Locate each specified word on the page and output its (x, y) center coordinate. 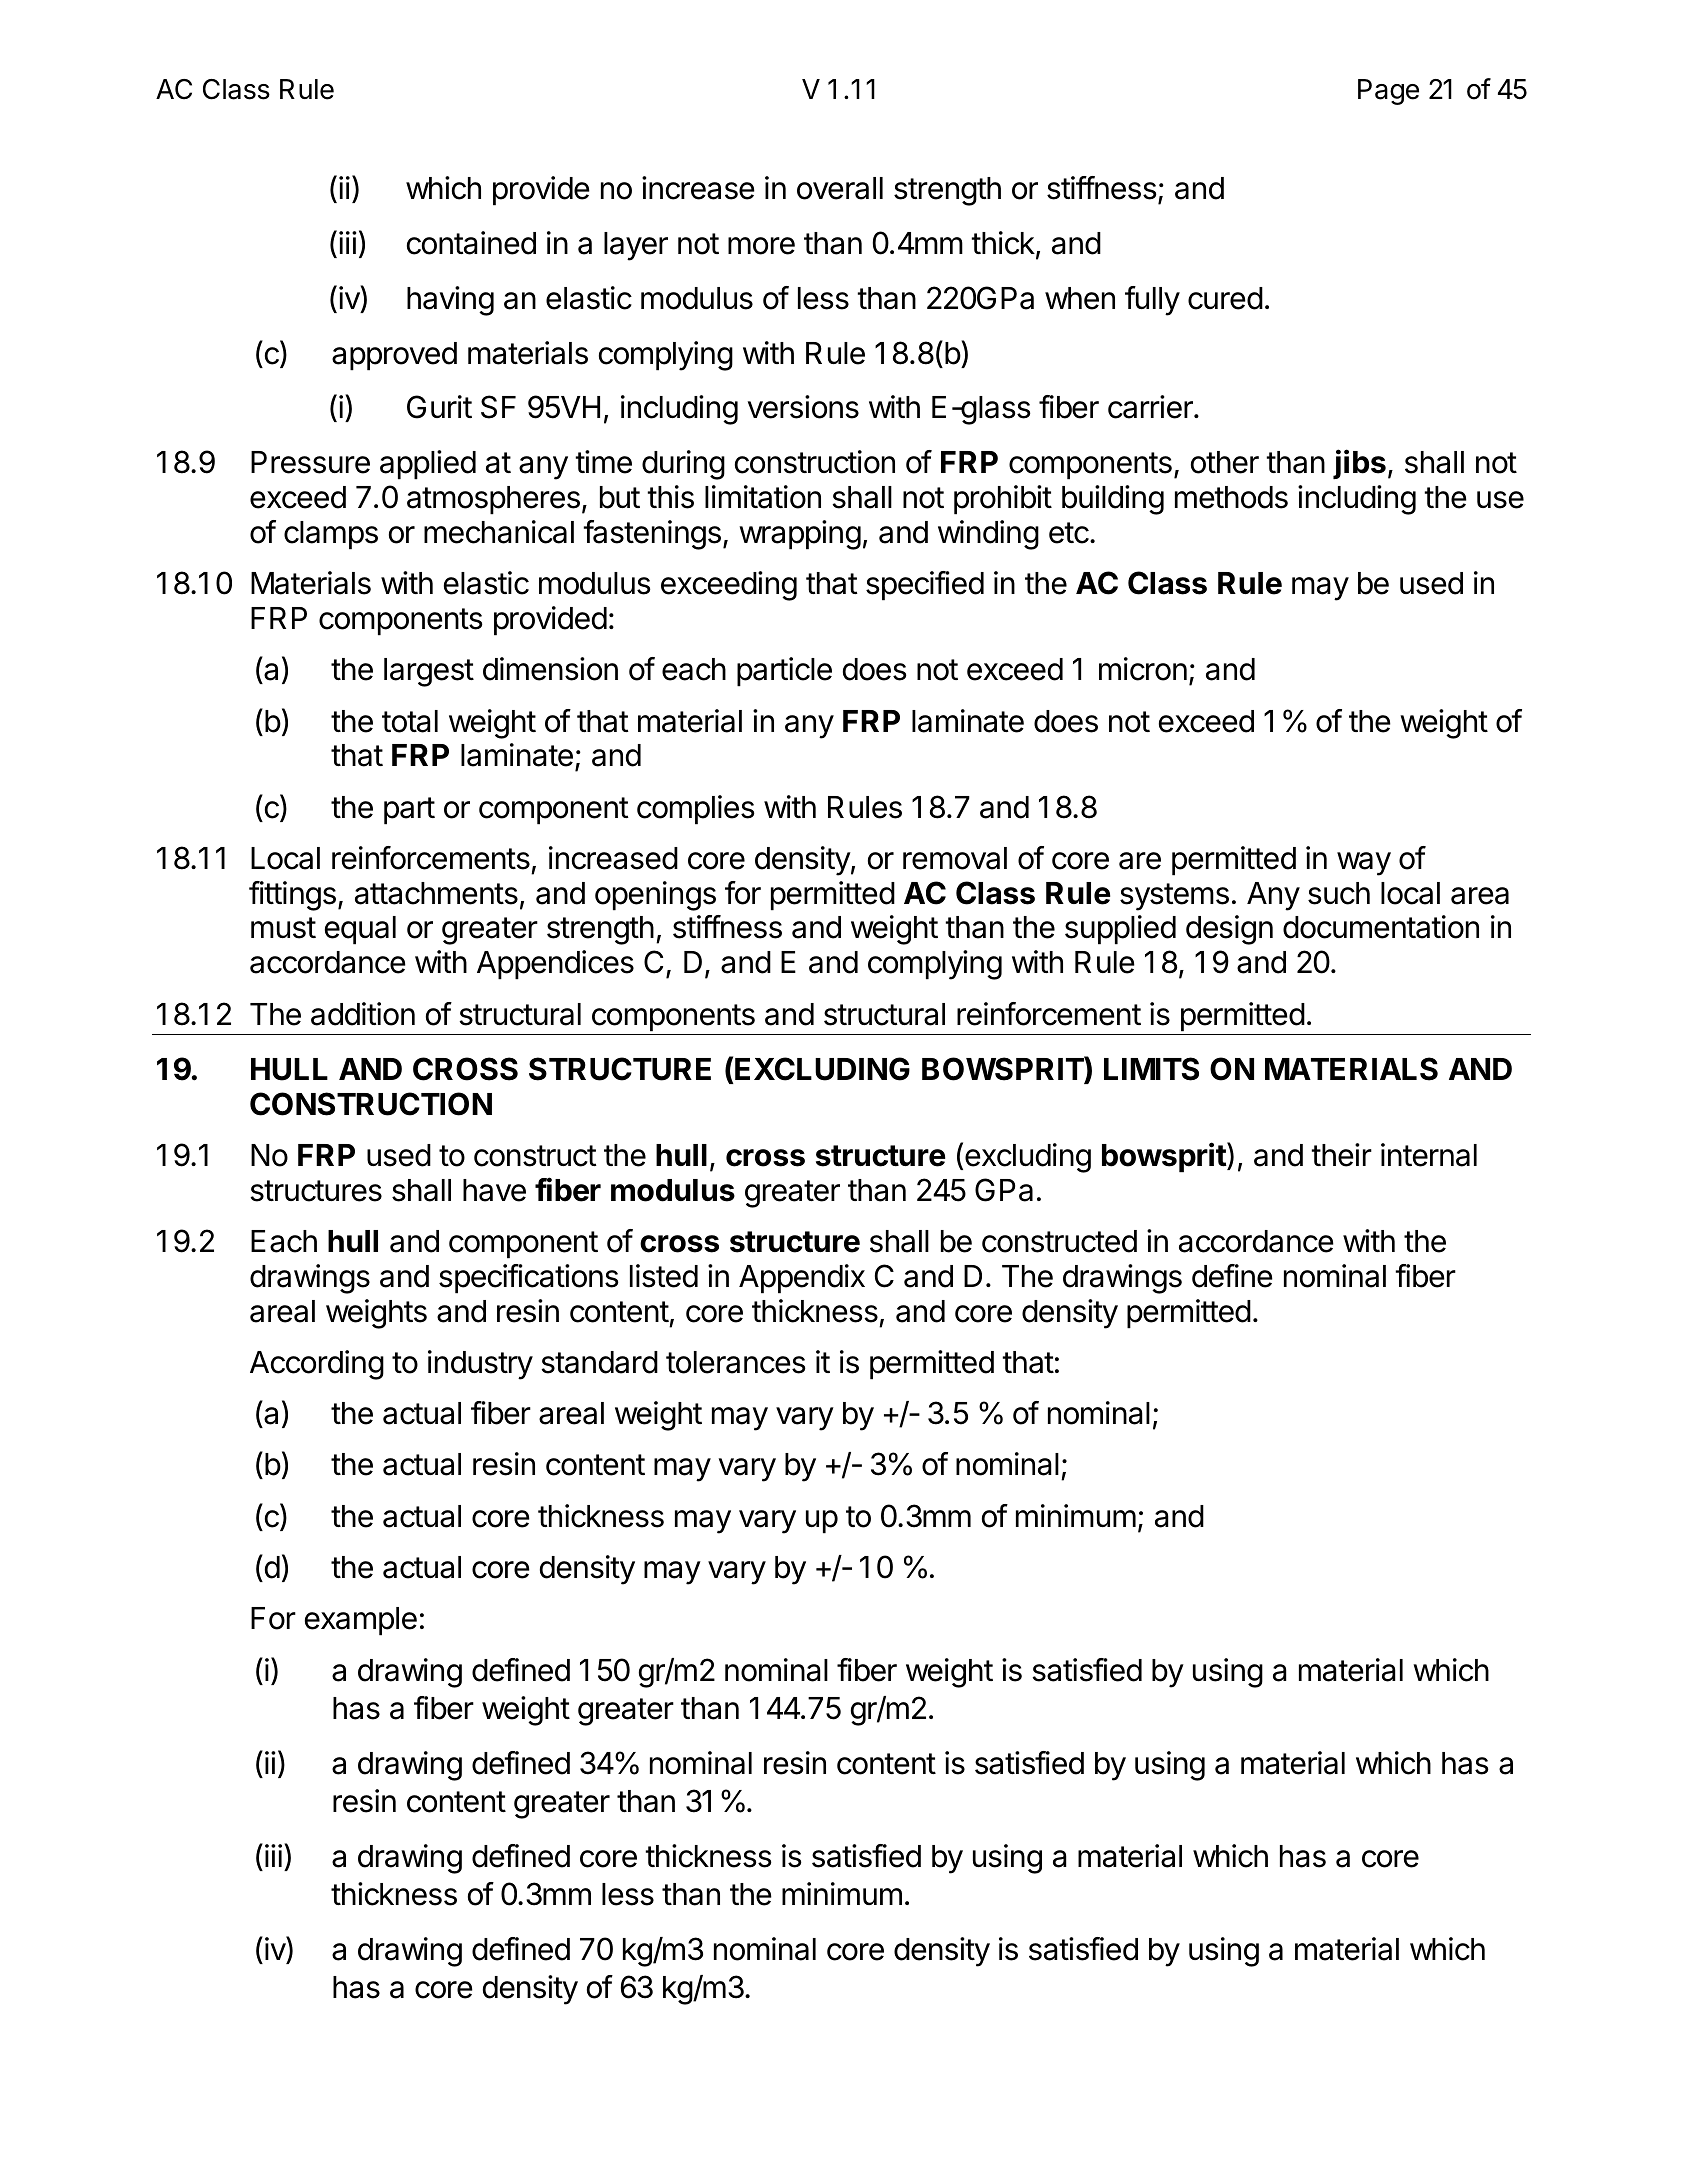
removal (955, 858)
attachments (436, 893)
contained (471, 243)
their (1341, 1155)
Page (1388, 92)
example (361, 1621)
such (1339, 893)
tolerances (736, 1362)
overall (840, 188)
